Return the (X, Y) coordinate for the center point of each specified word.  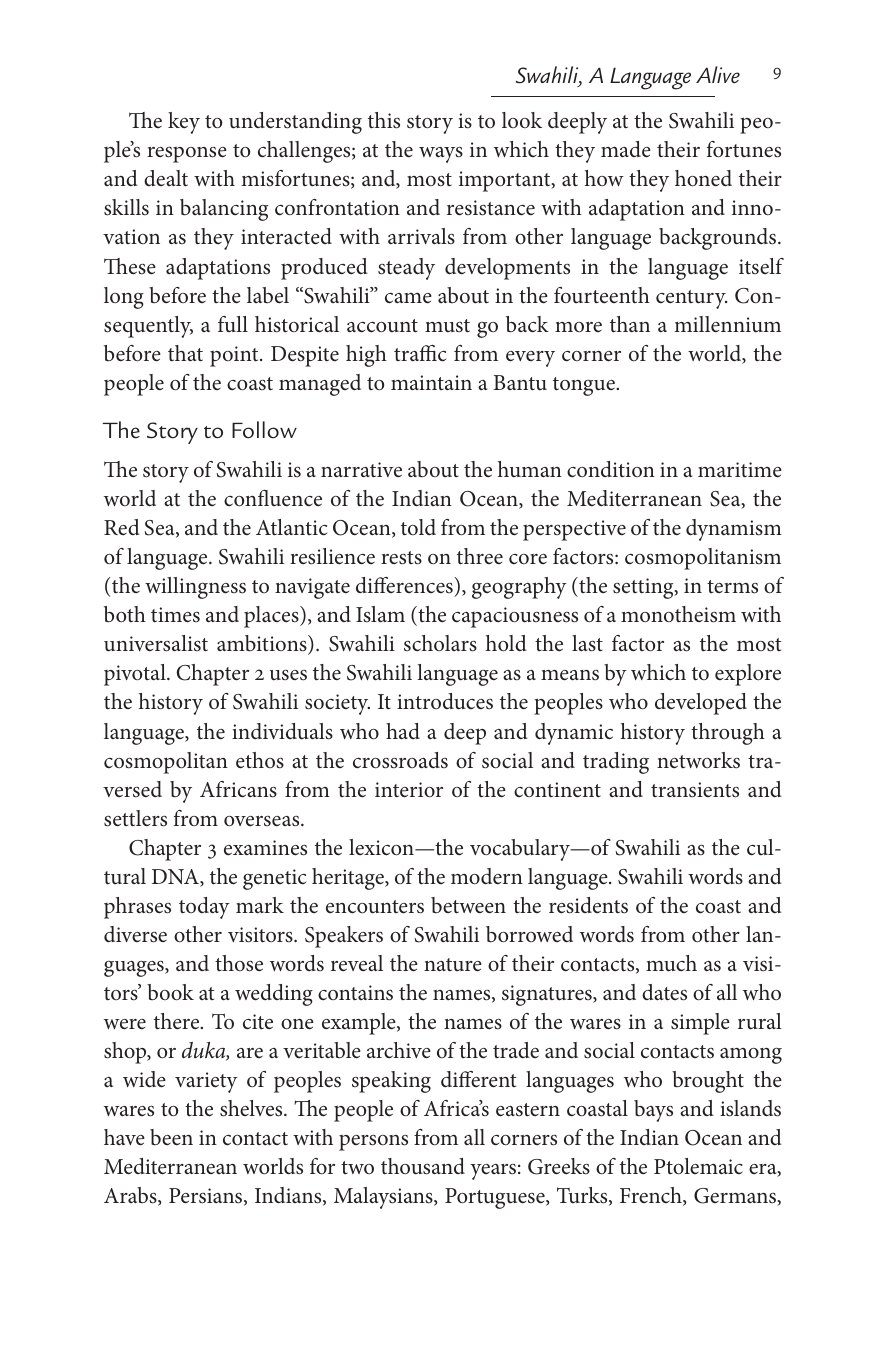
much (671, 963)
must (447, 326)
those (239, 963)
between (468, 905)
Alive (718, 74)
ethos (260, 760)
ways (441, 155)
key (184, 123)
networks (698, 760)
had (403, 731)
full (233, 324)
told (418, 527)
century (691, 299)
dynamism (734, 530)
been (171, 1137)
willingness (195, 588)
